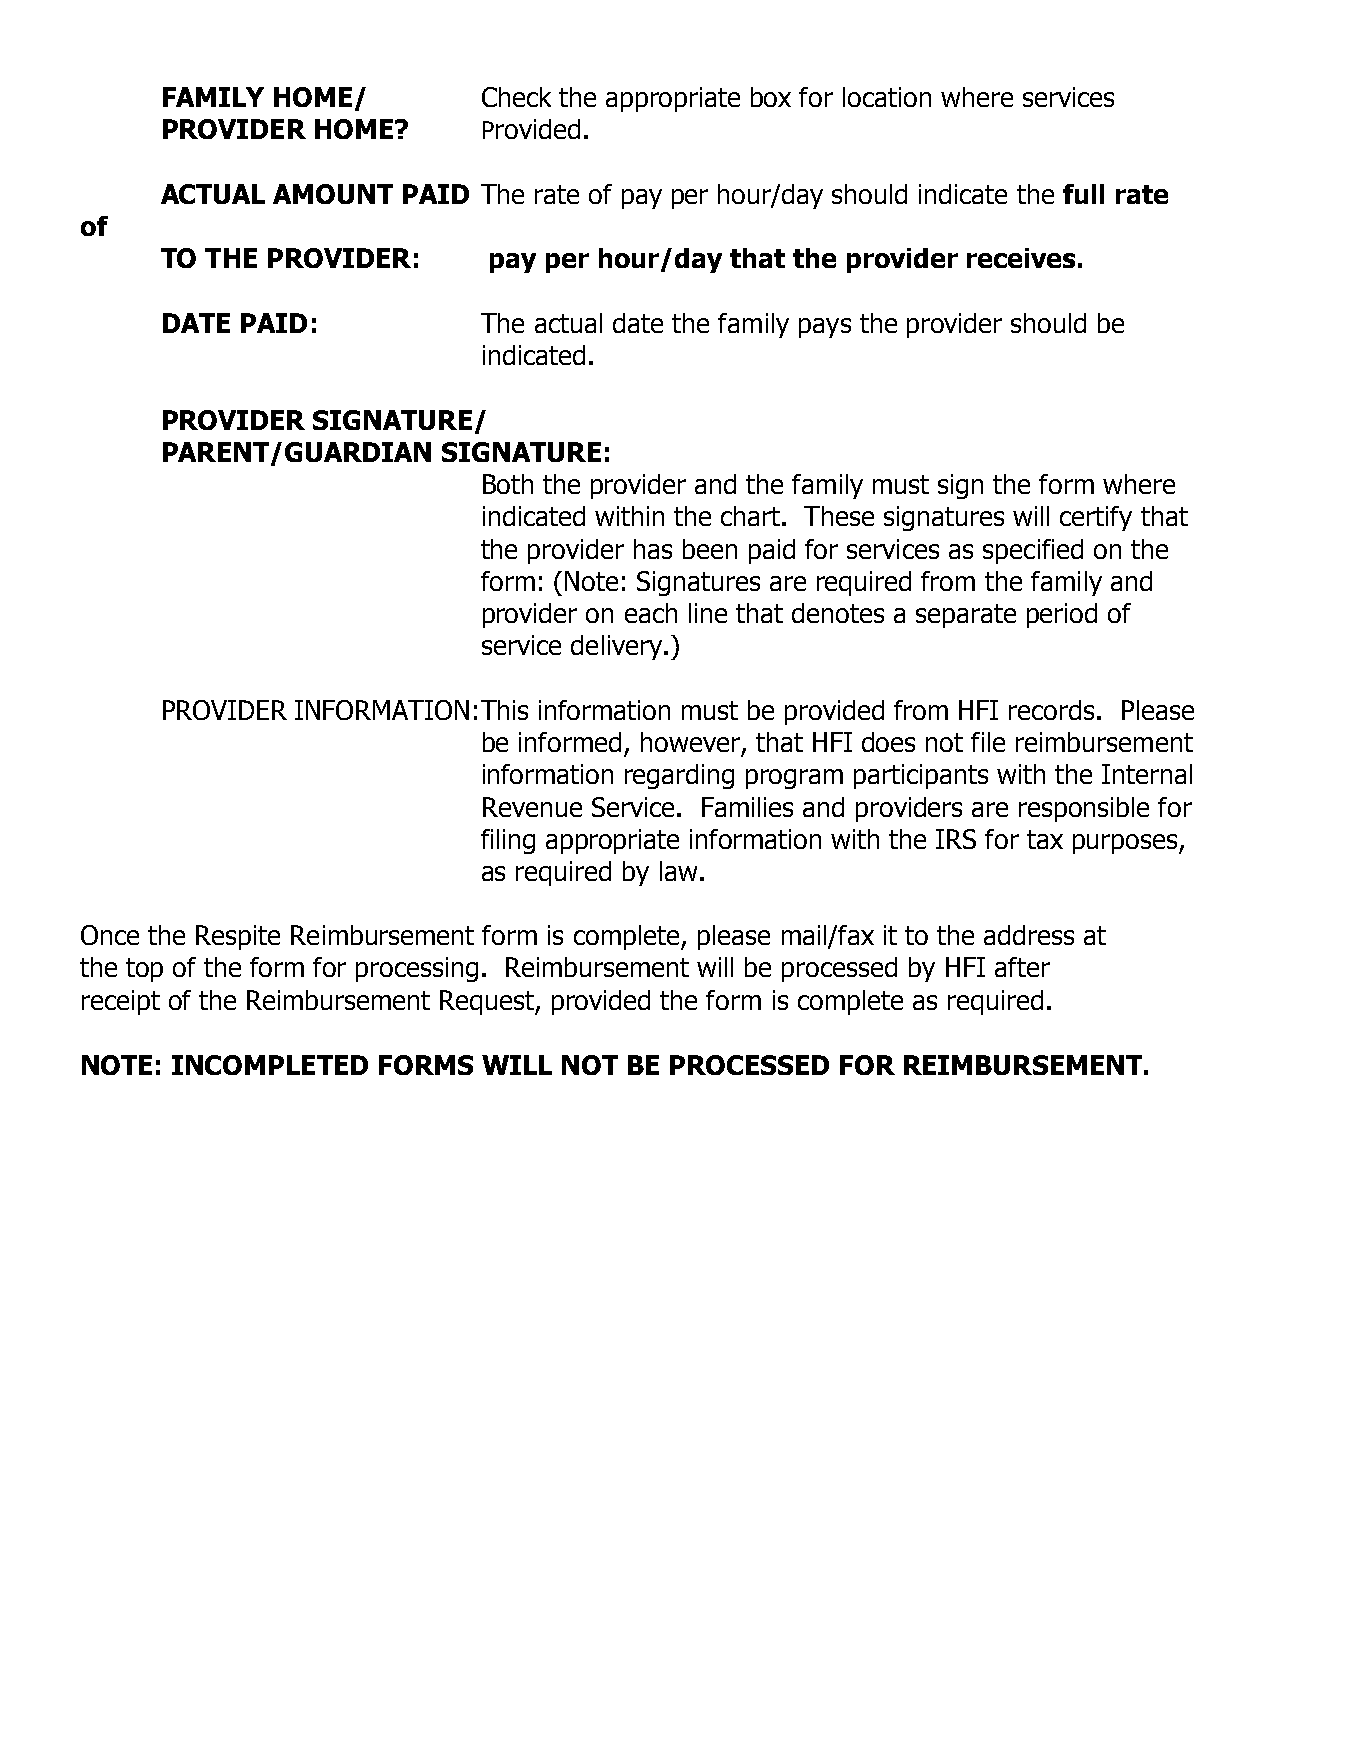 The height and width of the screenshot is (1763, 1362). I want to click on Respite, so click(238, 937).
